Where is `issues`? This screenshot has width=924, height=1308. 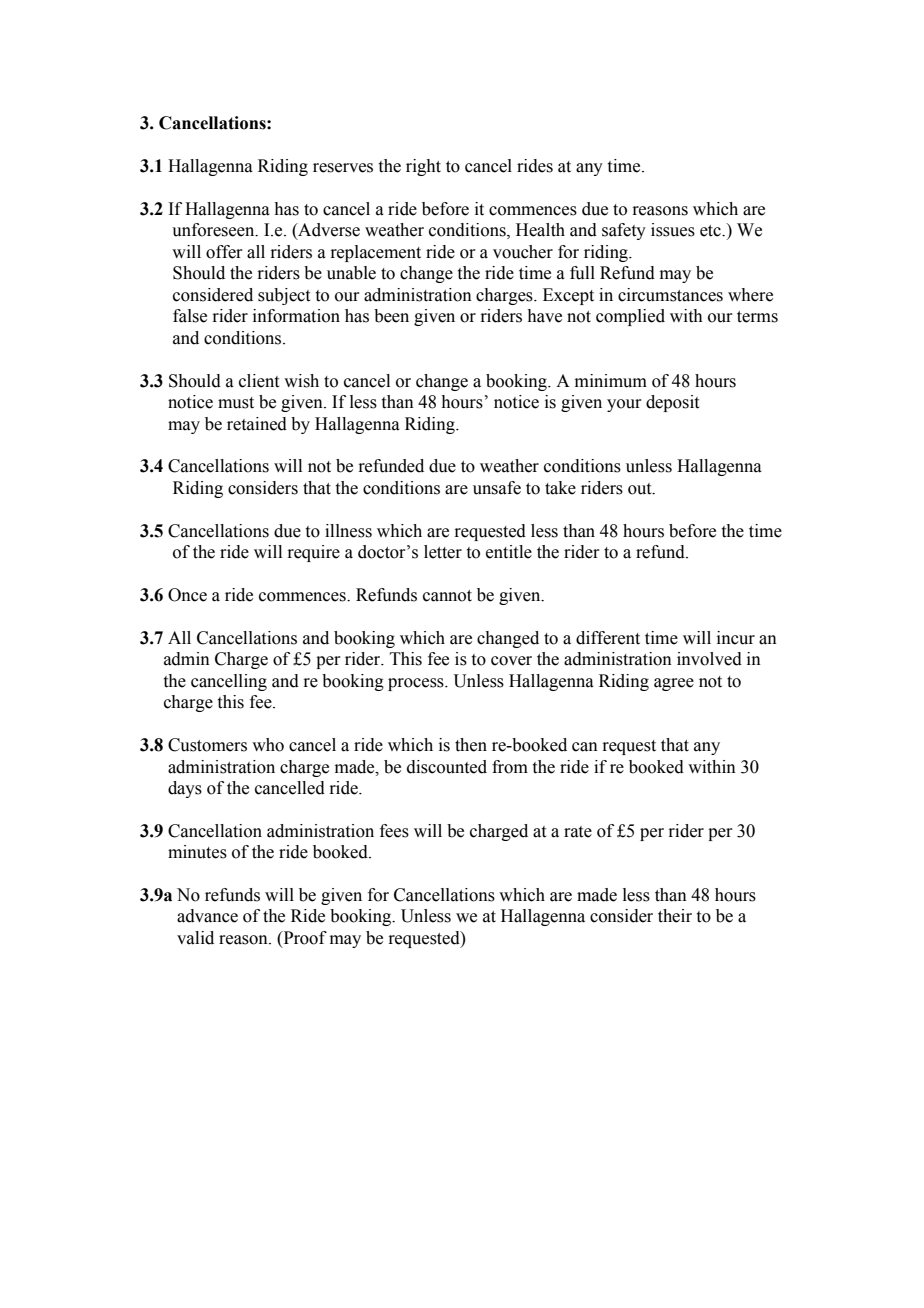
issues is located at coordinates (673, 230).
